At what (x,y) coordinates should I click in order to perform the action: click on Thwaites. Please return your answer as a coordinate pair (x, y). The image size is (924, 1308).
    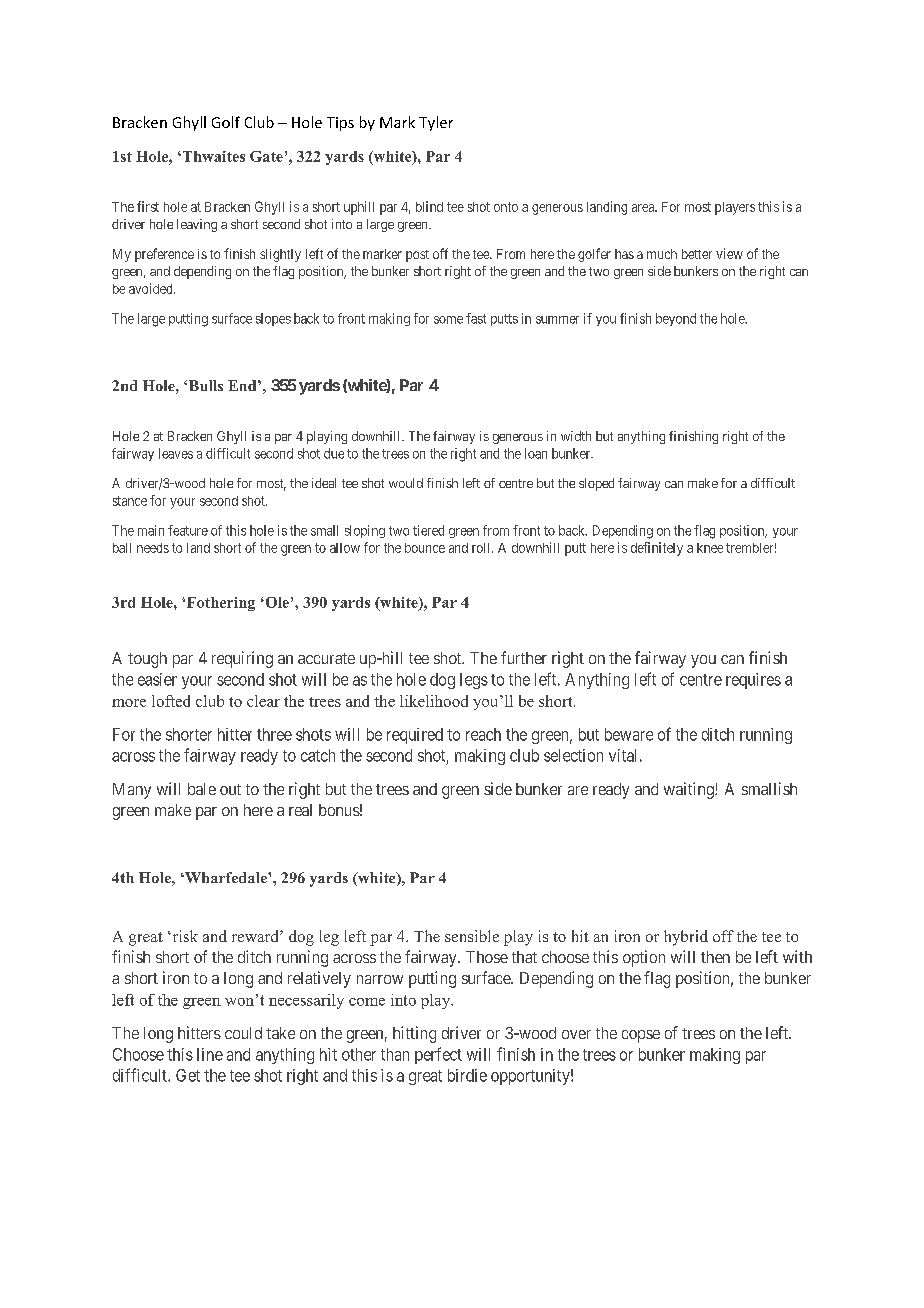
    Looking at the image, I should click on (212, 156).
